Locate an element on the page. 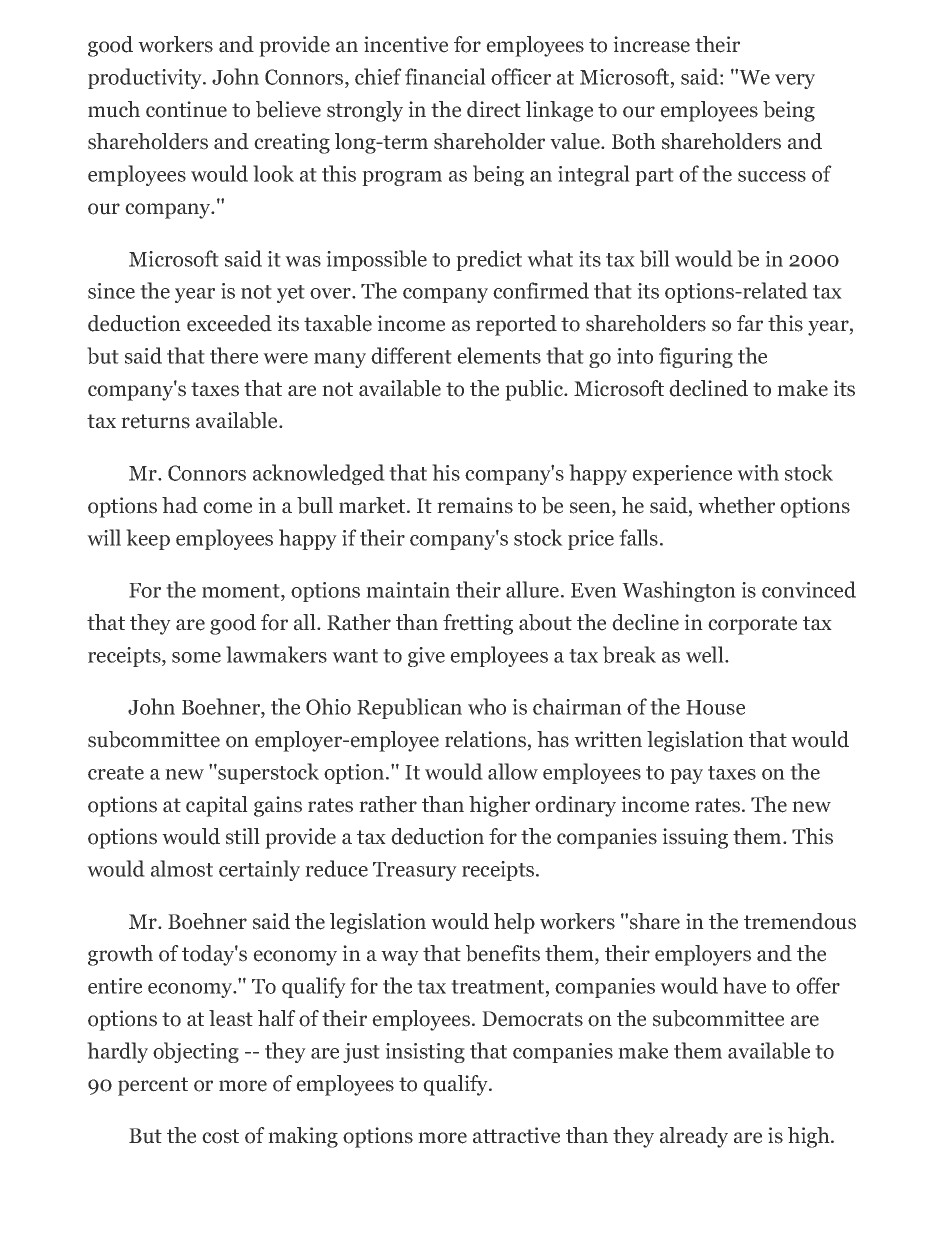 The width and height of the page is (952, 1233). keep is located at coordinates (148, 539).
